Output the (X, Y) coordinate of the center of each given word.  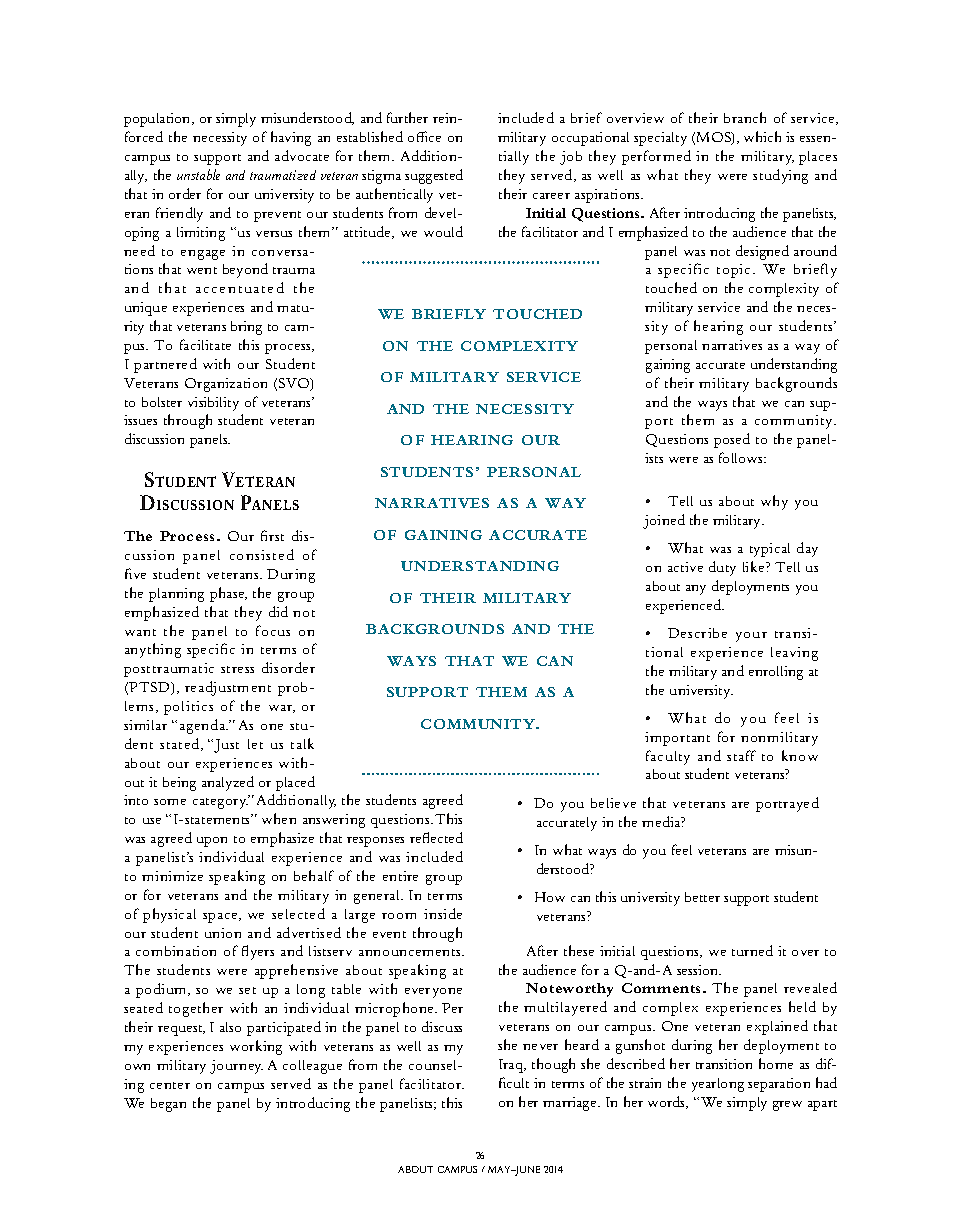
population (158, 120)
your (751, 637)
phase (228, 594)
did (278, 611)
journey (236, 1067)
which (762, 136)
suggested (434, 176)
